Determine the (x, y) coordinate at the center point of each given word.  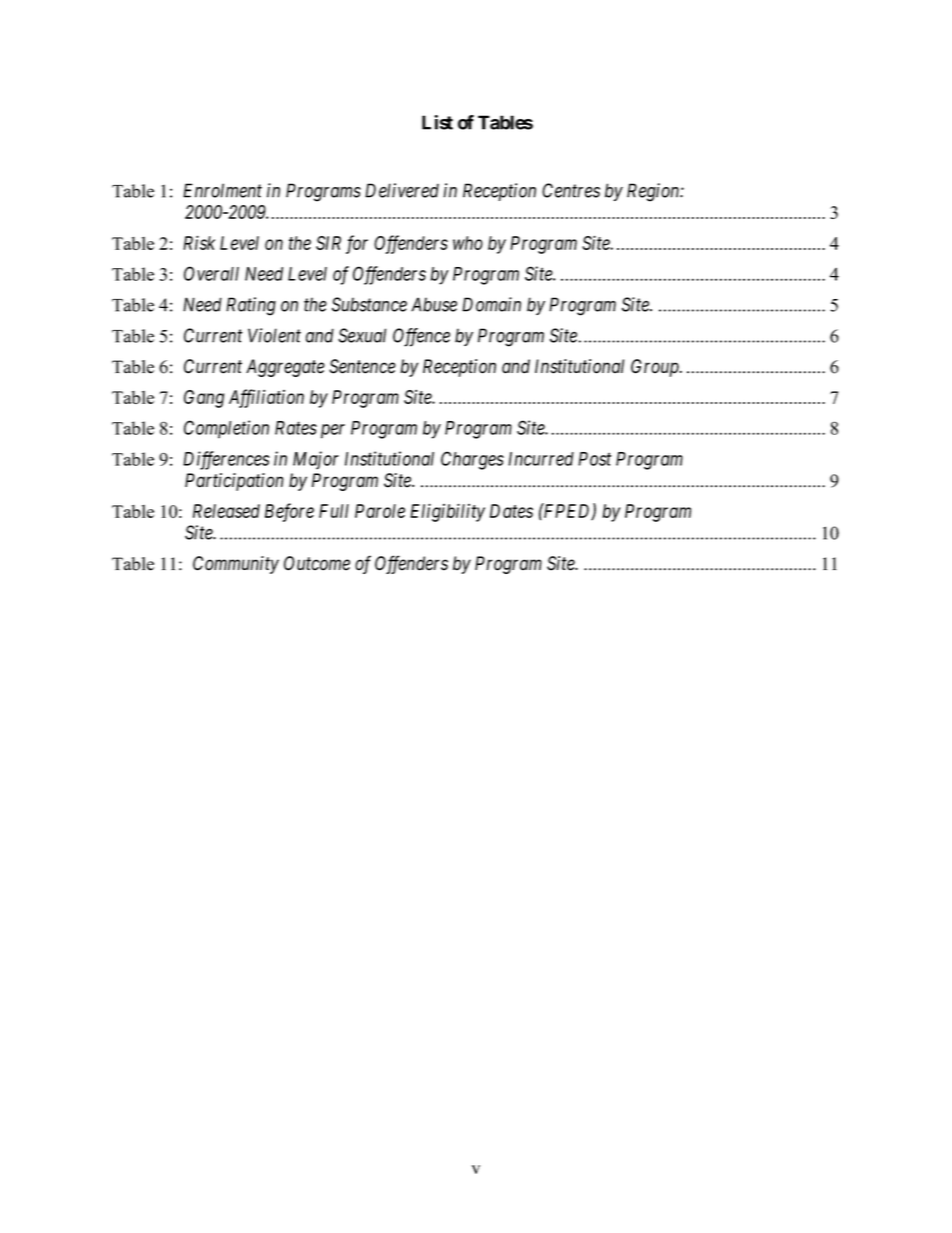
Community (236, 565)
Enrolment (222, 190)
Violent (274, 335)
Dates (511, 511)
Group (656, 368)
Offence (421, 337)
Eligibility (447, 512)
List (437, 122)
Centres (571, 190)
